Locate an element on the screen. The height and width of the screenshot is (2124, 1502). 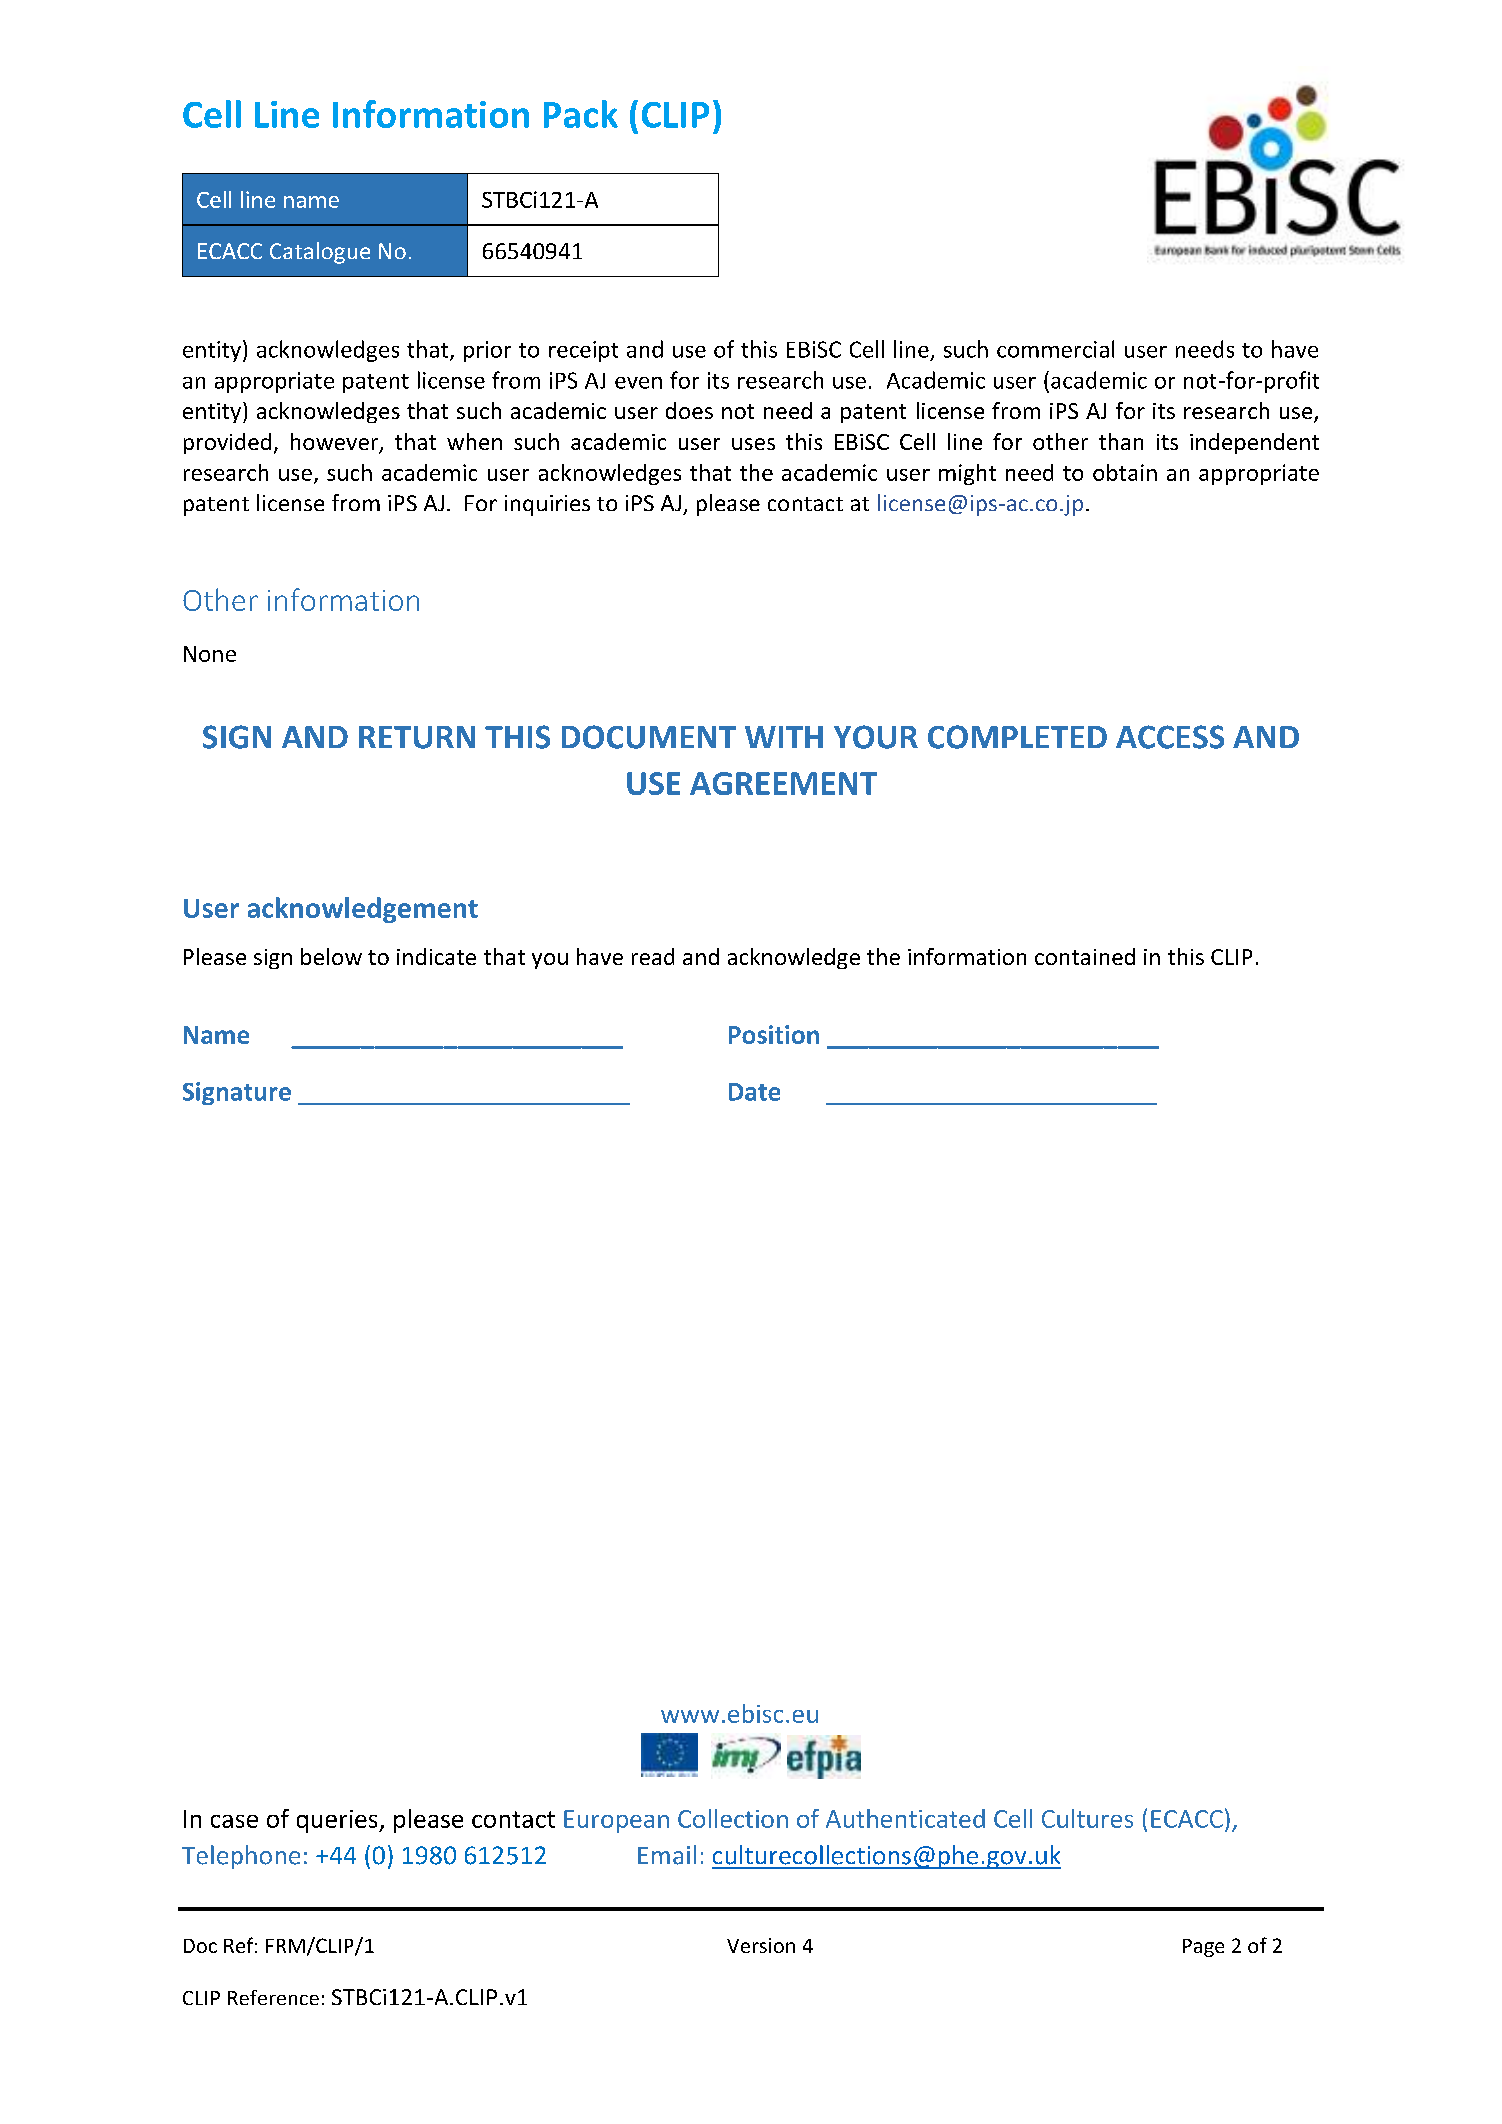
Catalogue is located at coordinates (320, 253).
